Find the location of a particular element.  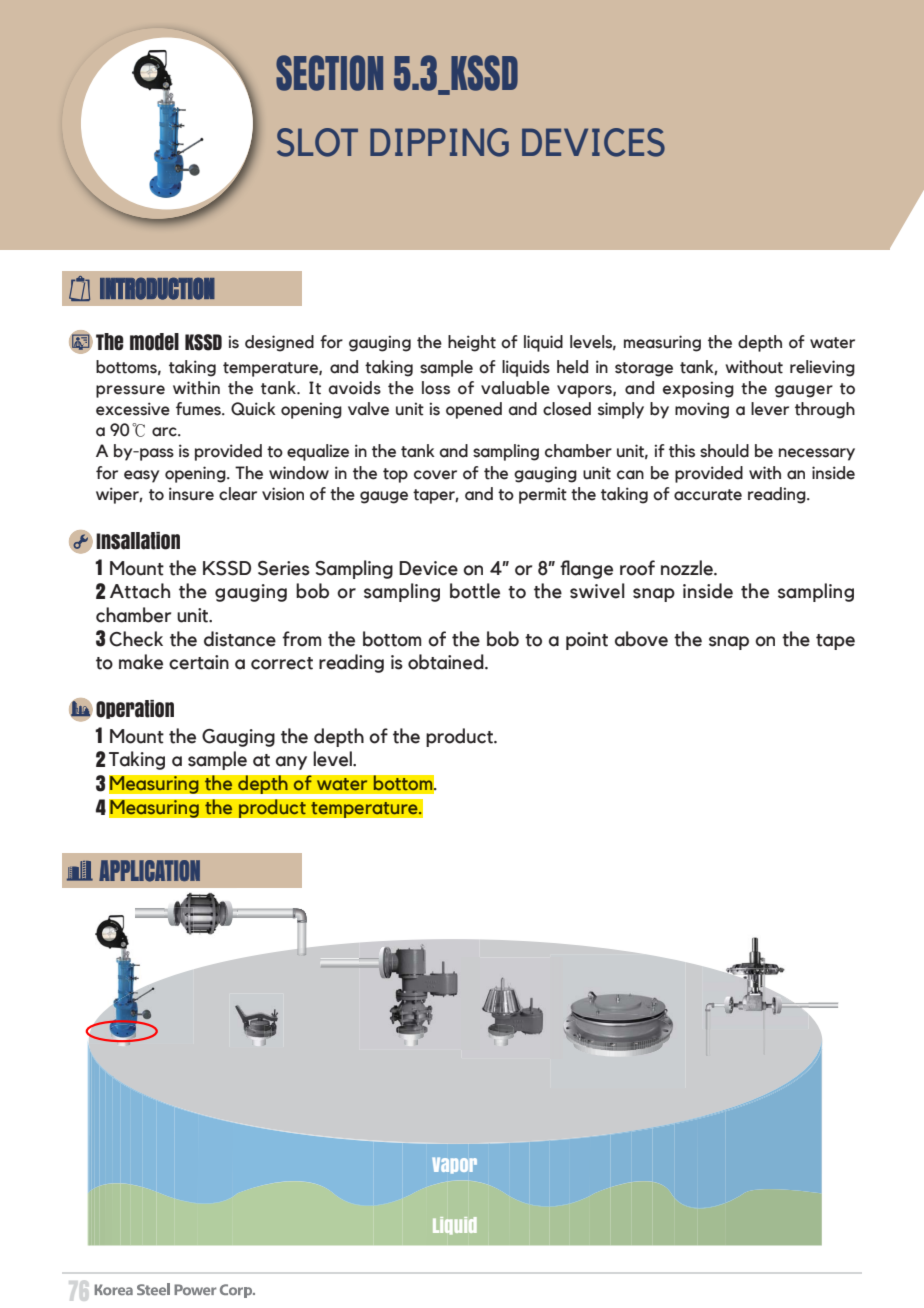

DIPPING is located at coordinates (439, 142).
